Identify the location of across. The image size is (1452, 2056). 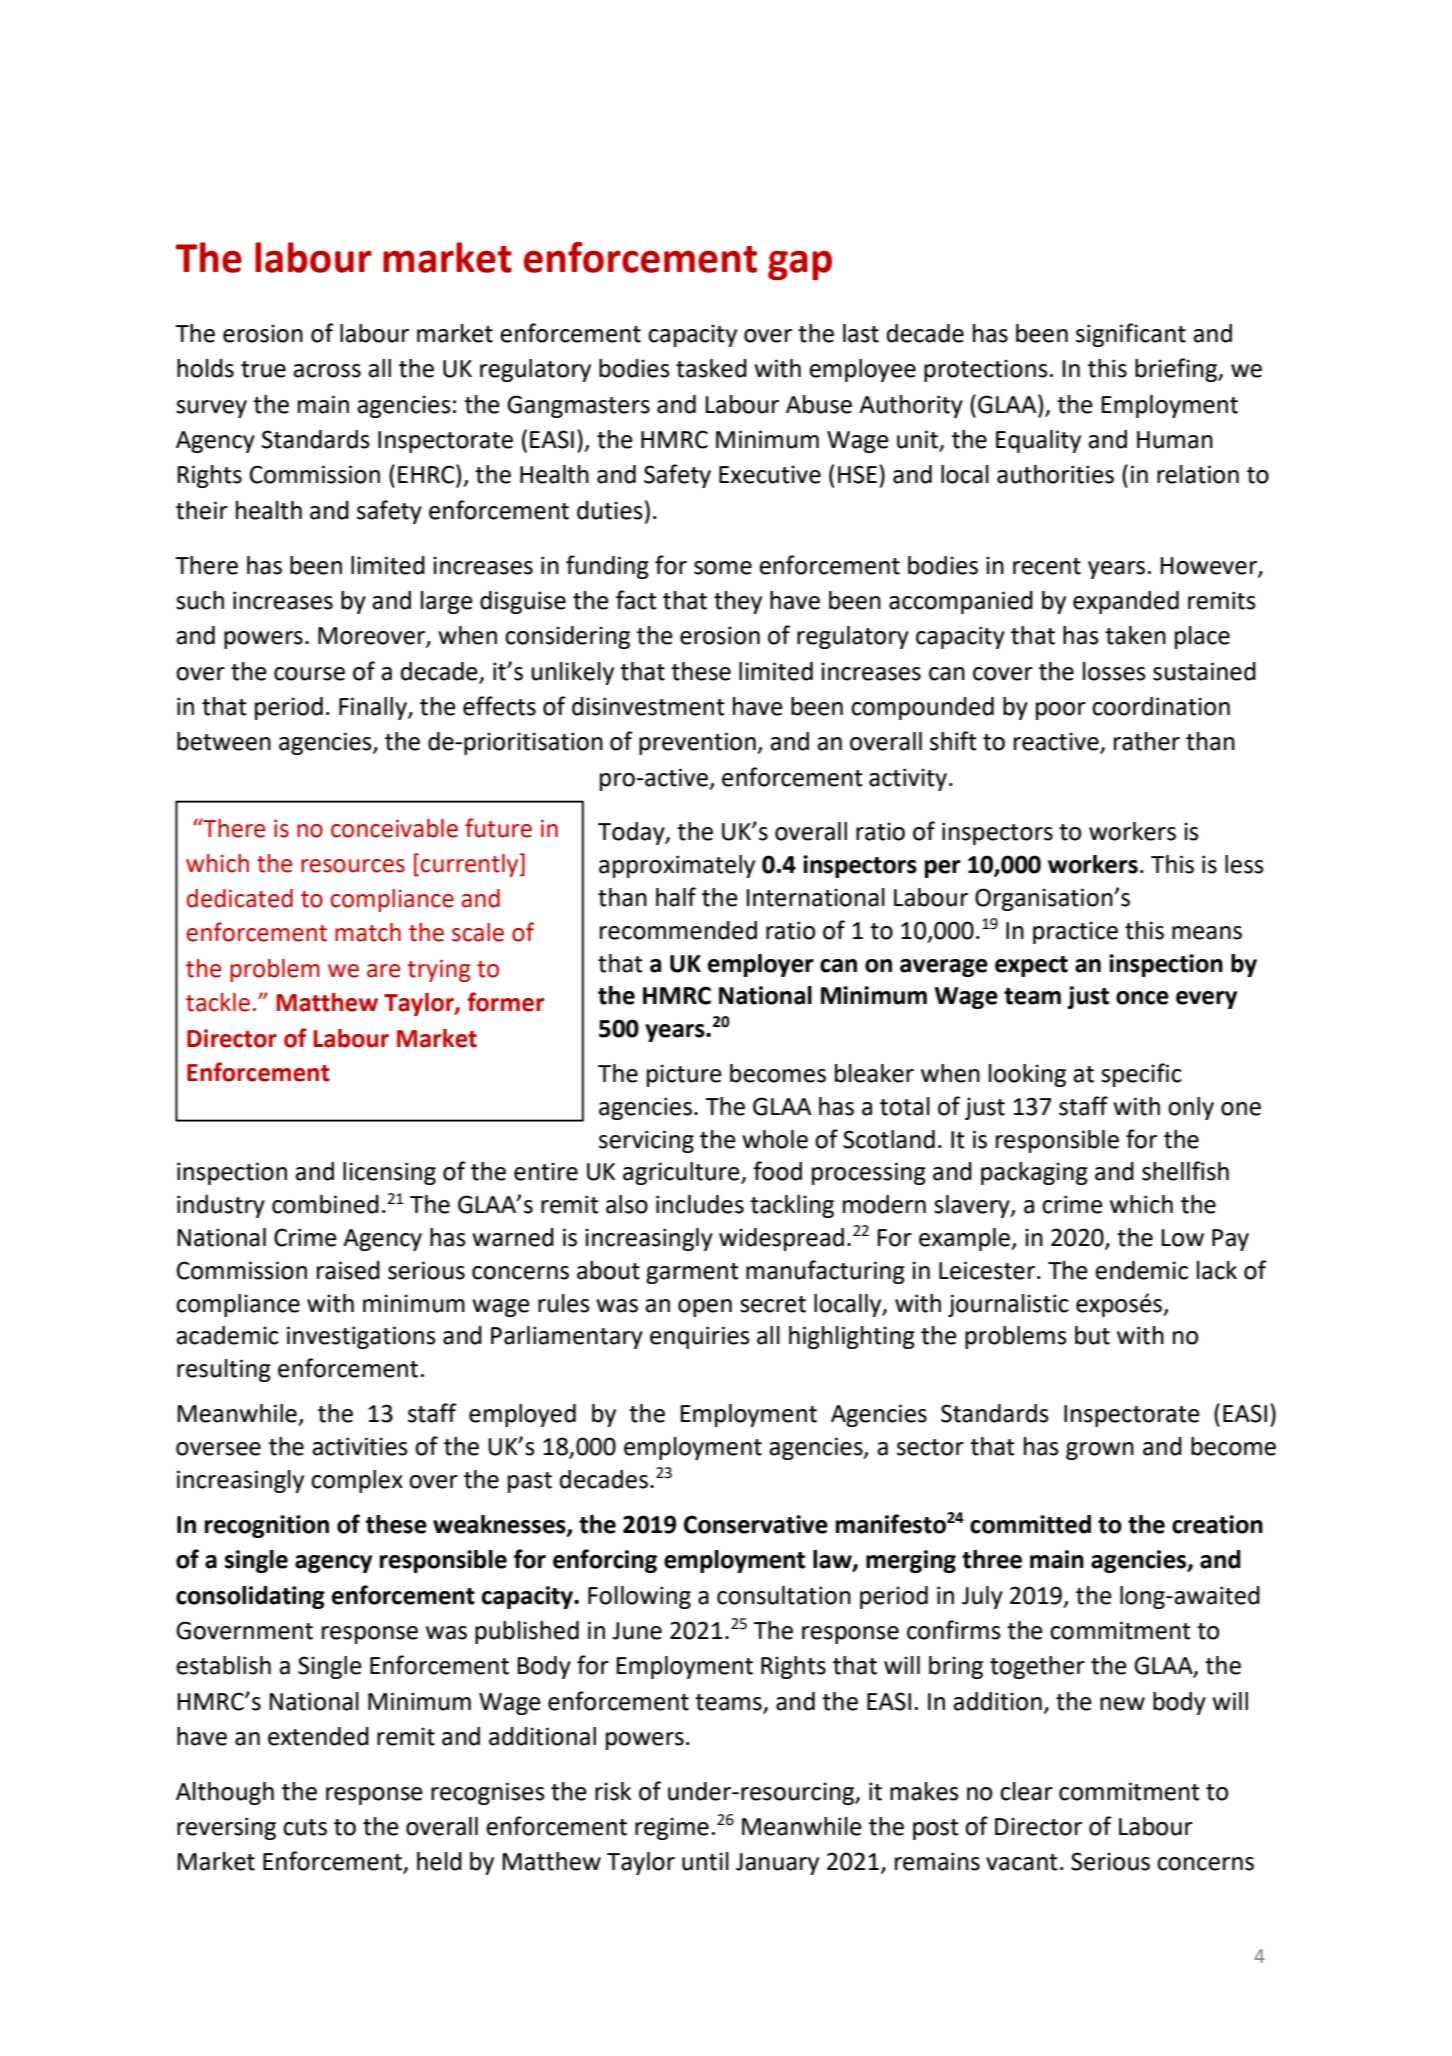
(327, 371).
